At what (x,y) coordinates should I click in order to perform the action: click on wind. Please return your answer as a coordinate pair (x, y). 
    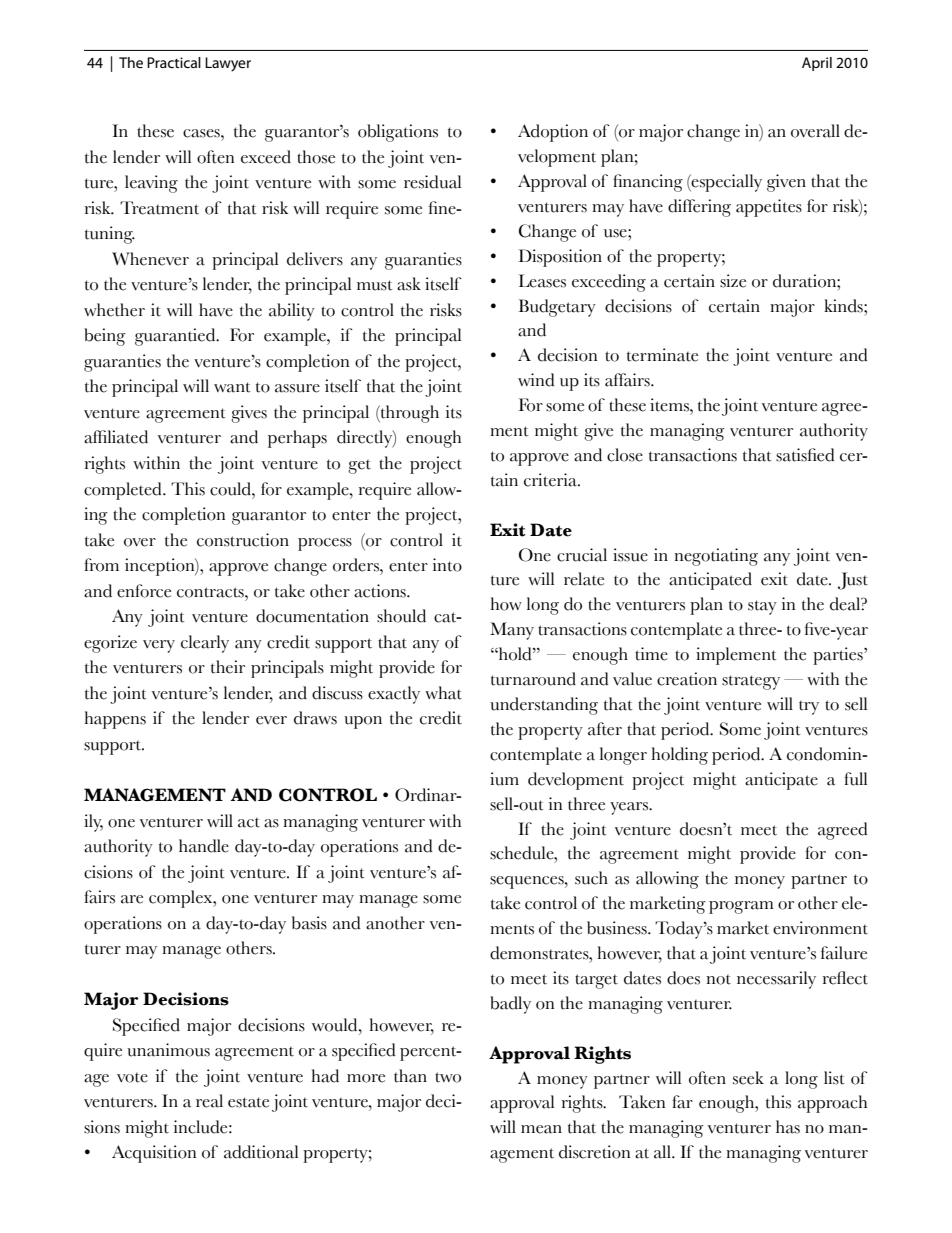
    Looking at the image, I should click on (536, 380).
